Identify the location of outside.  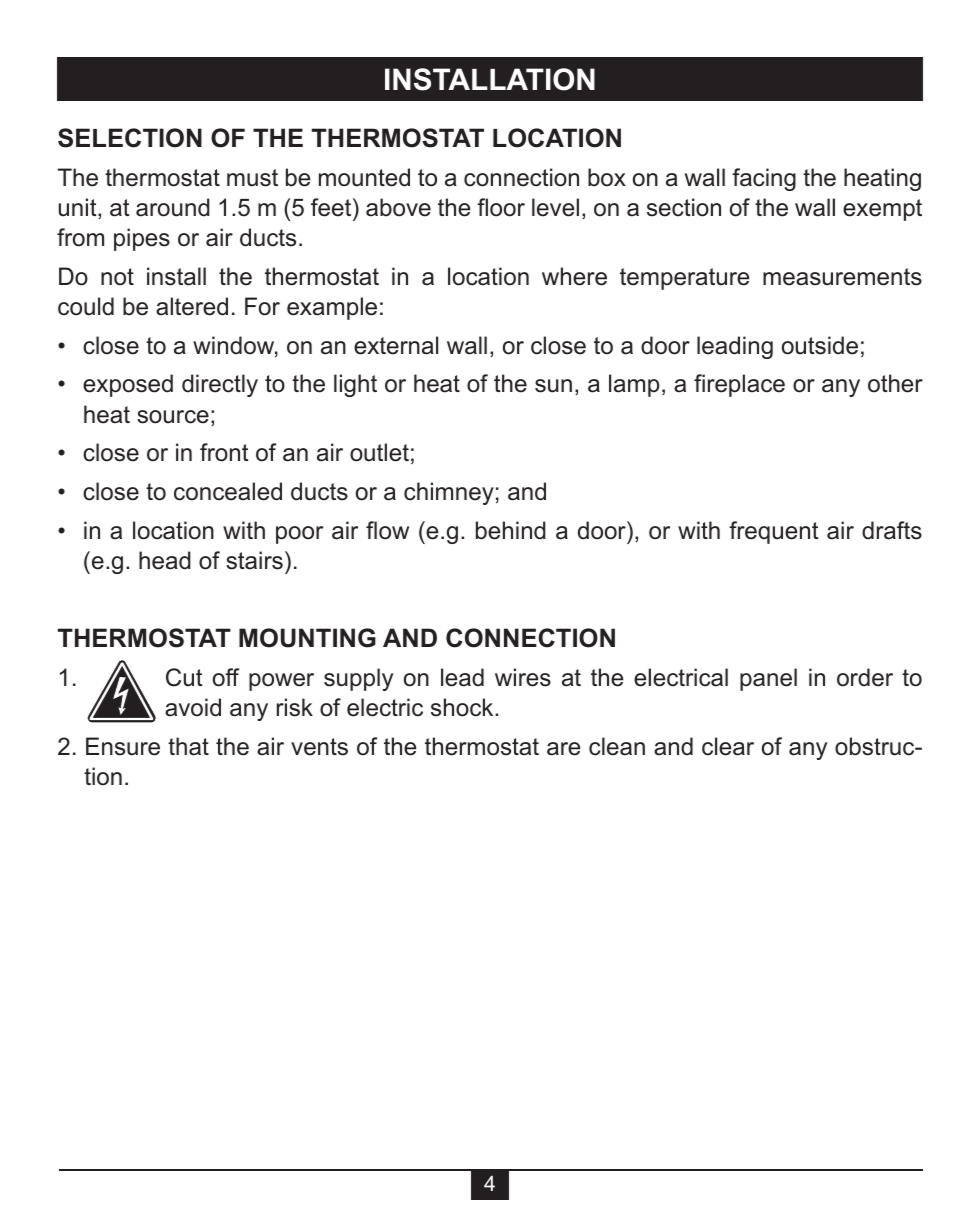
(820, 345).
